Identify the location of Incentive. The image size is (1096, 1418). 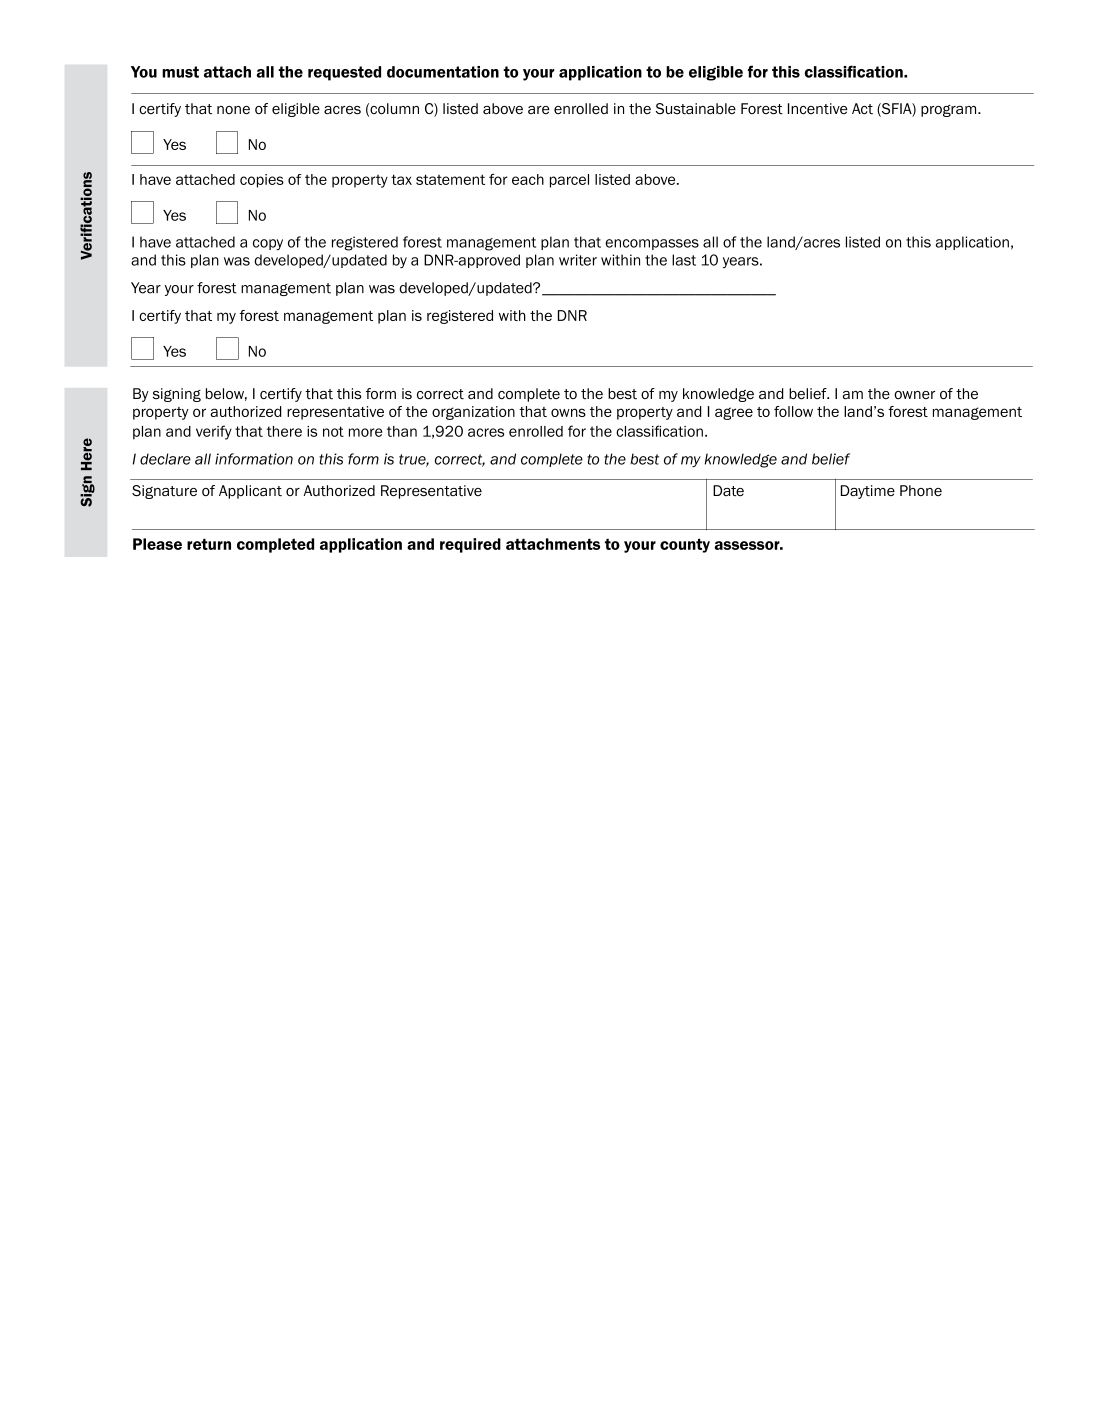
(818, 109).
